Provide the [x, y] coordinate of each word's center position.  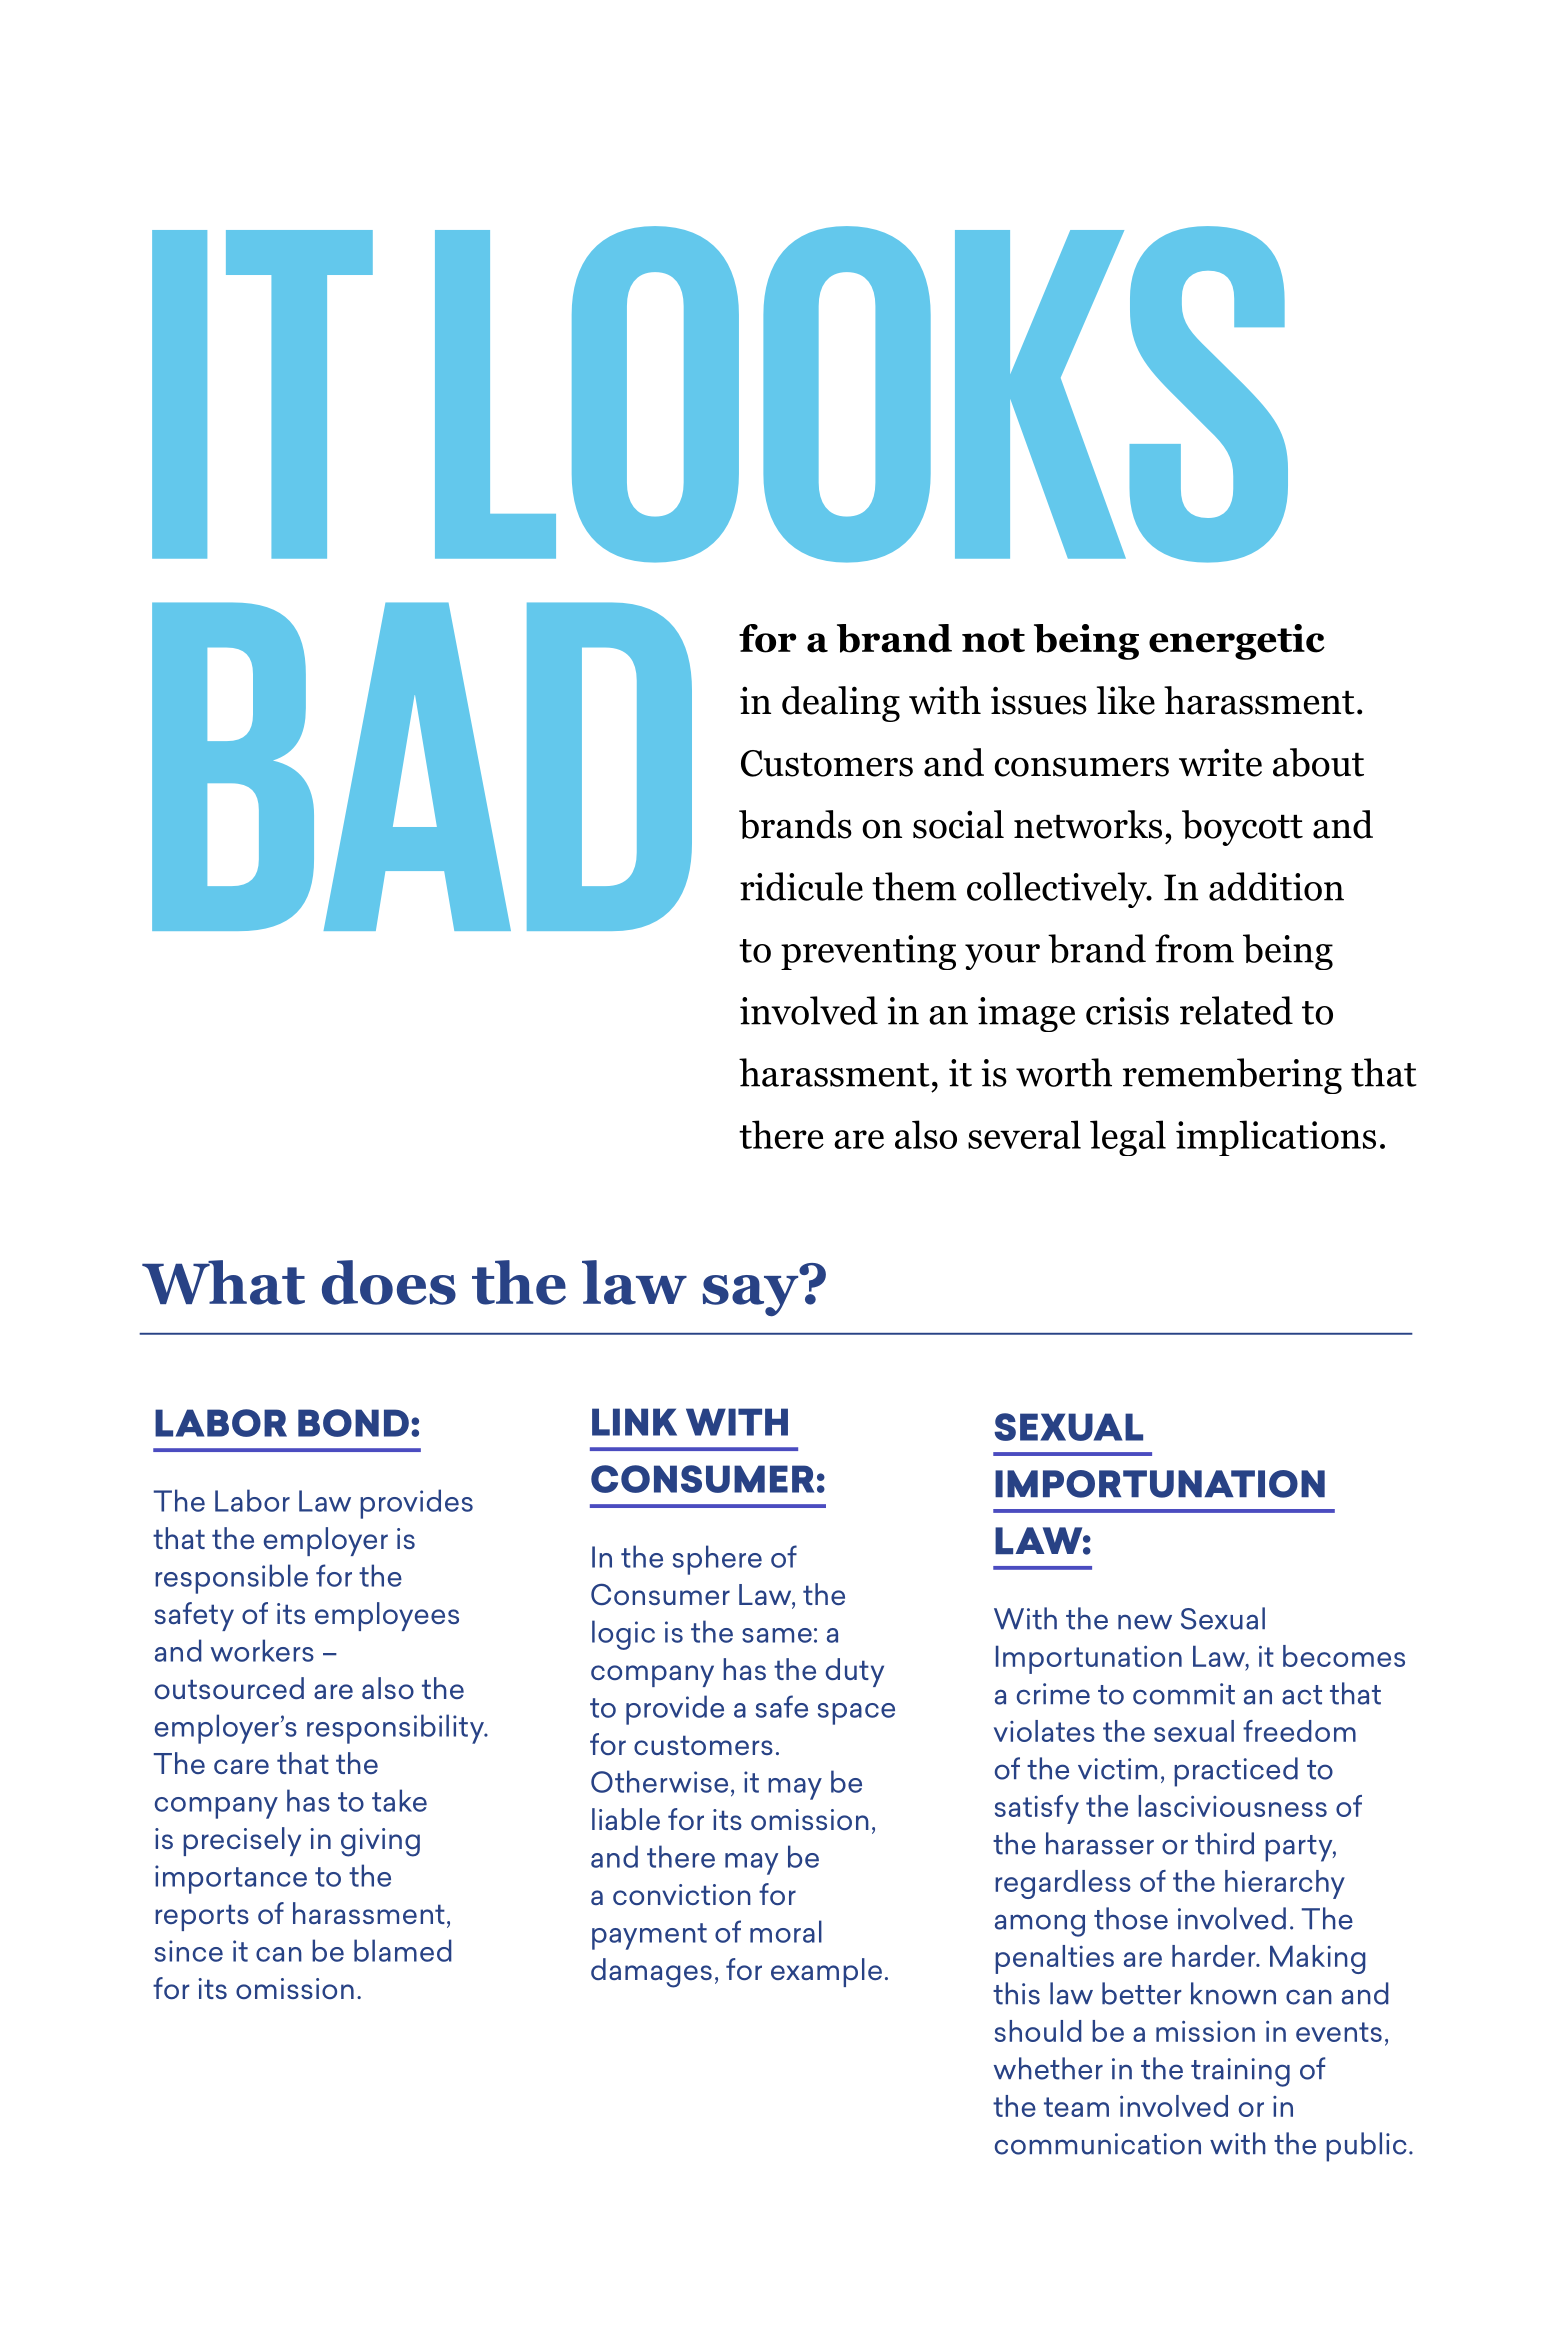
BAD [422, 767]
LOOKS [861, 394]
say [751, 1294]
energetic [1237, 642]
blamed [403, 1950]
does [389, 1282]
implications [1276, 1138]
